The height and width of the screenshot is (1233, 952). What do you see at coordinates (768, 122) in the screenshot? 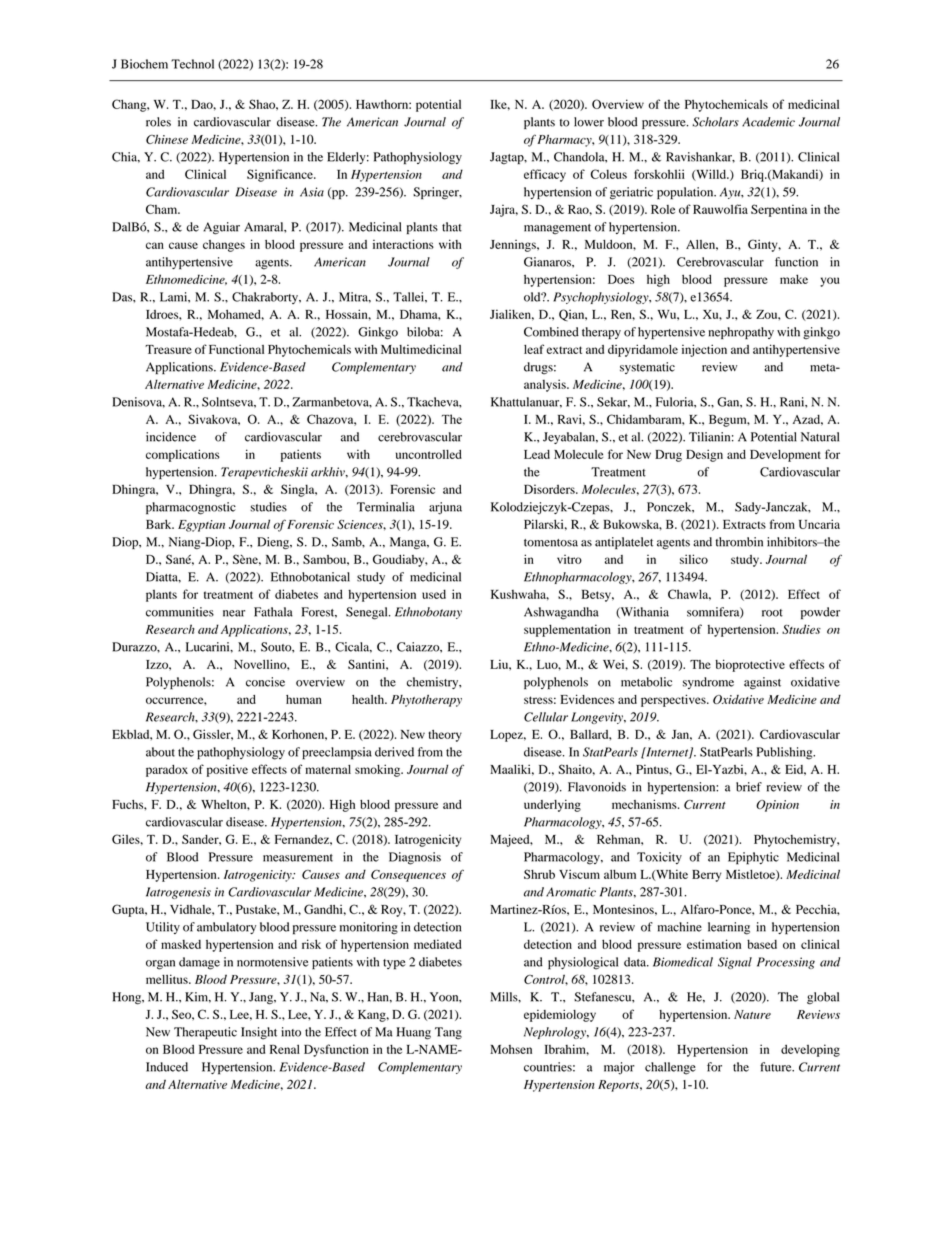
I see `Academic` at bounding box center [768, 122].
